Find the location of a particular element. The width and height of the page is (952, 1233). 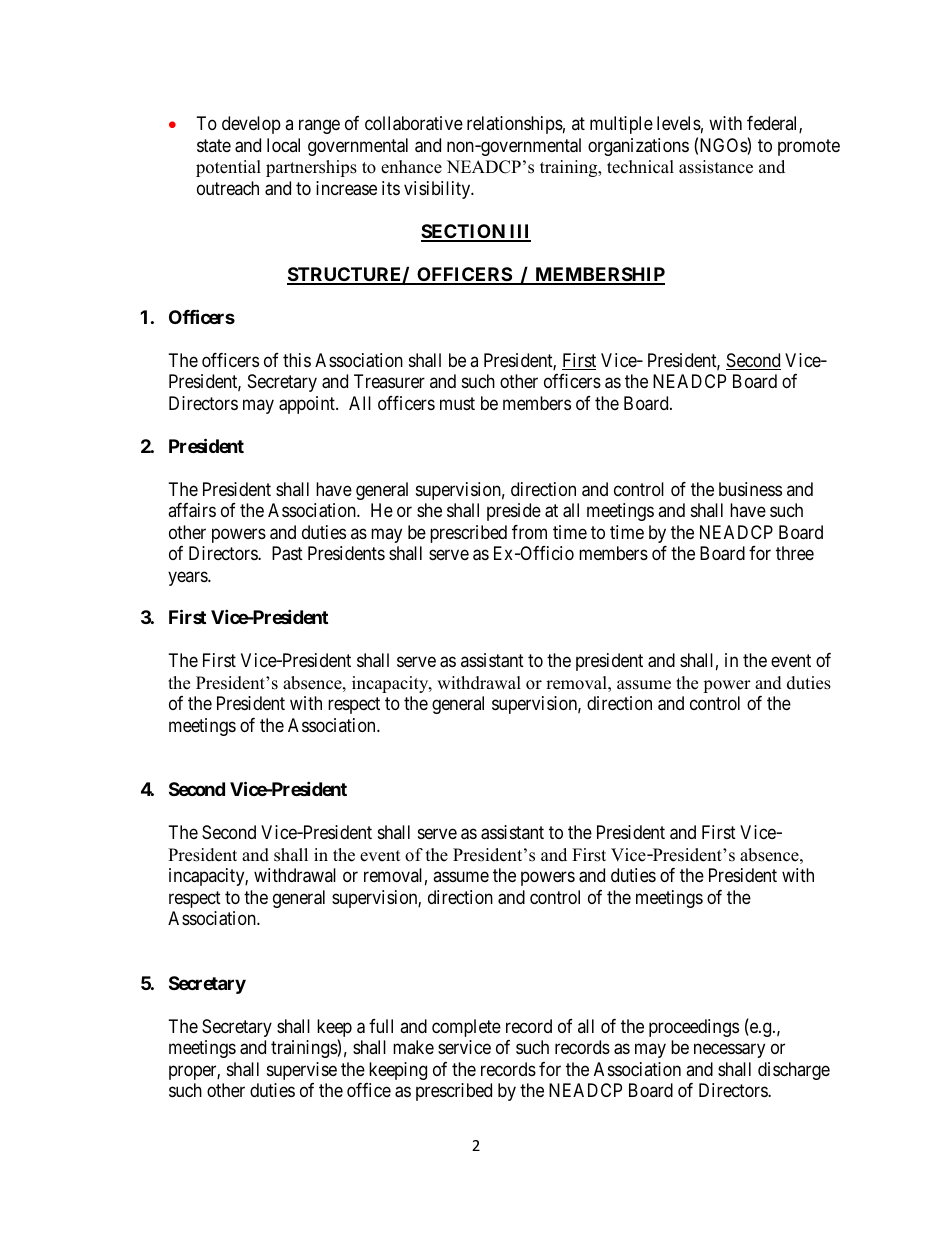

supervise is located at coordinates (302, 1071).
